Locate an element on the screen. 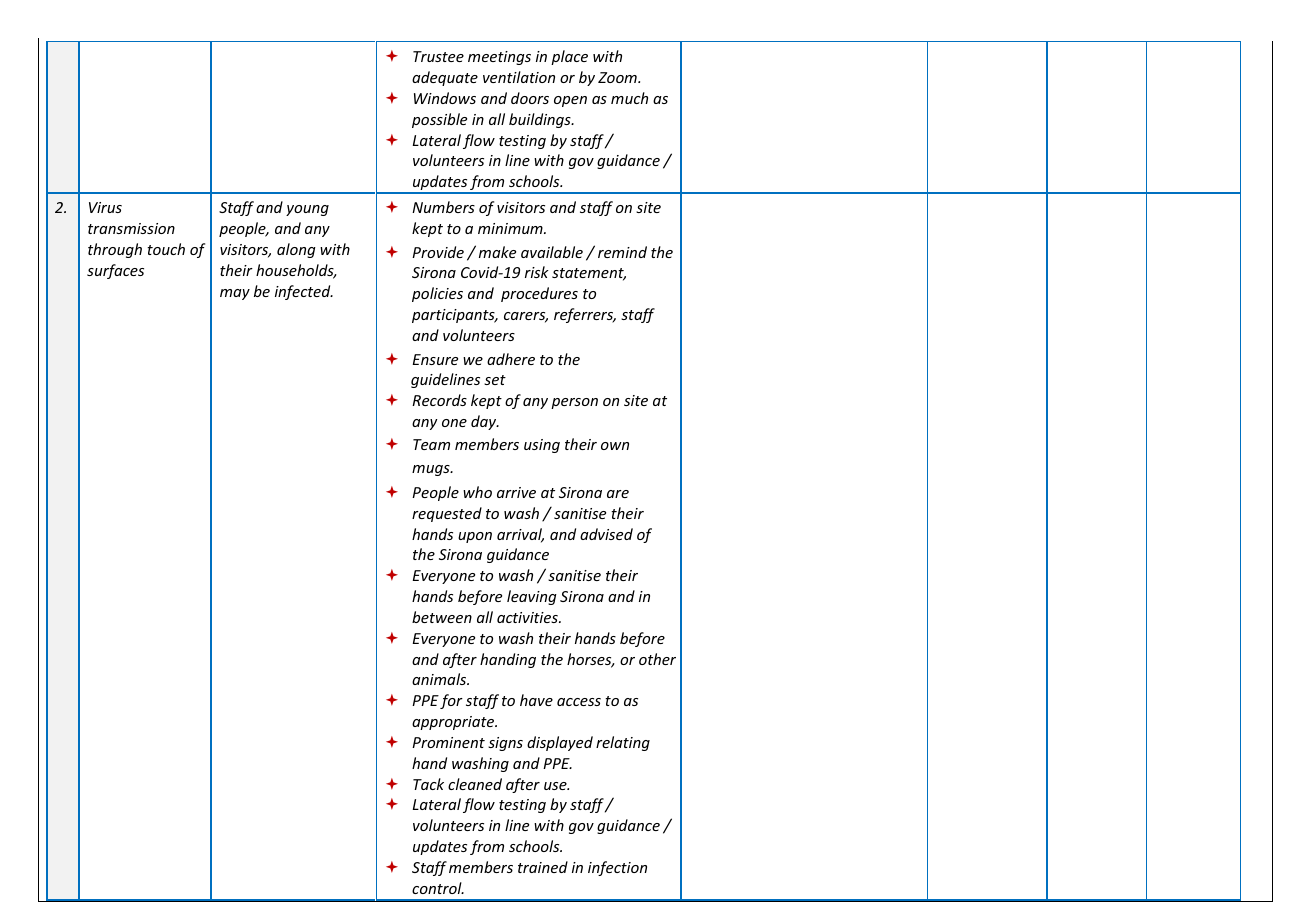  Zoom is located at coordinates (618, 77).
